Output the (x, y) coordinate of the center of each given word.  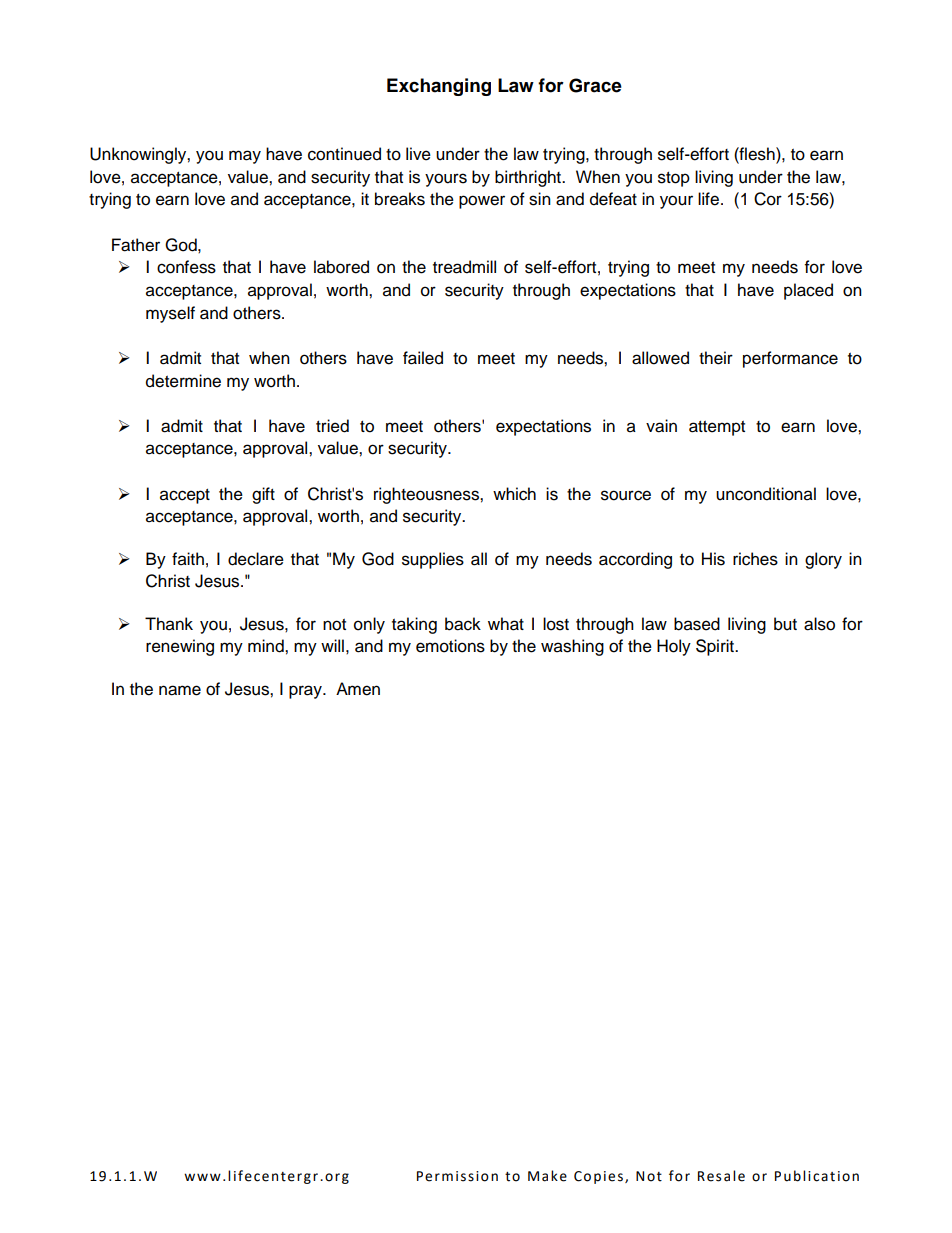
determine (183, 381)
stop (674, 179)
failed (423, 358)
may (245, 157)
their (716, 358)
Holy (674, 647)
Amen (358, 689)
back (463, 624)
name (180, 690)
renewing (180, 647)
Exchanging (439, 87)
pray (306, 692)
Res (709, 1176)
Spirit (716, 647)
